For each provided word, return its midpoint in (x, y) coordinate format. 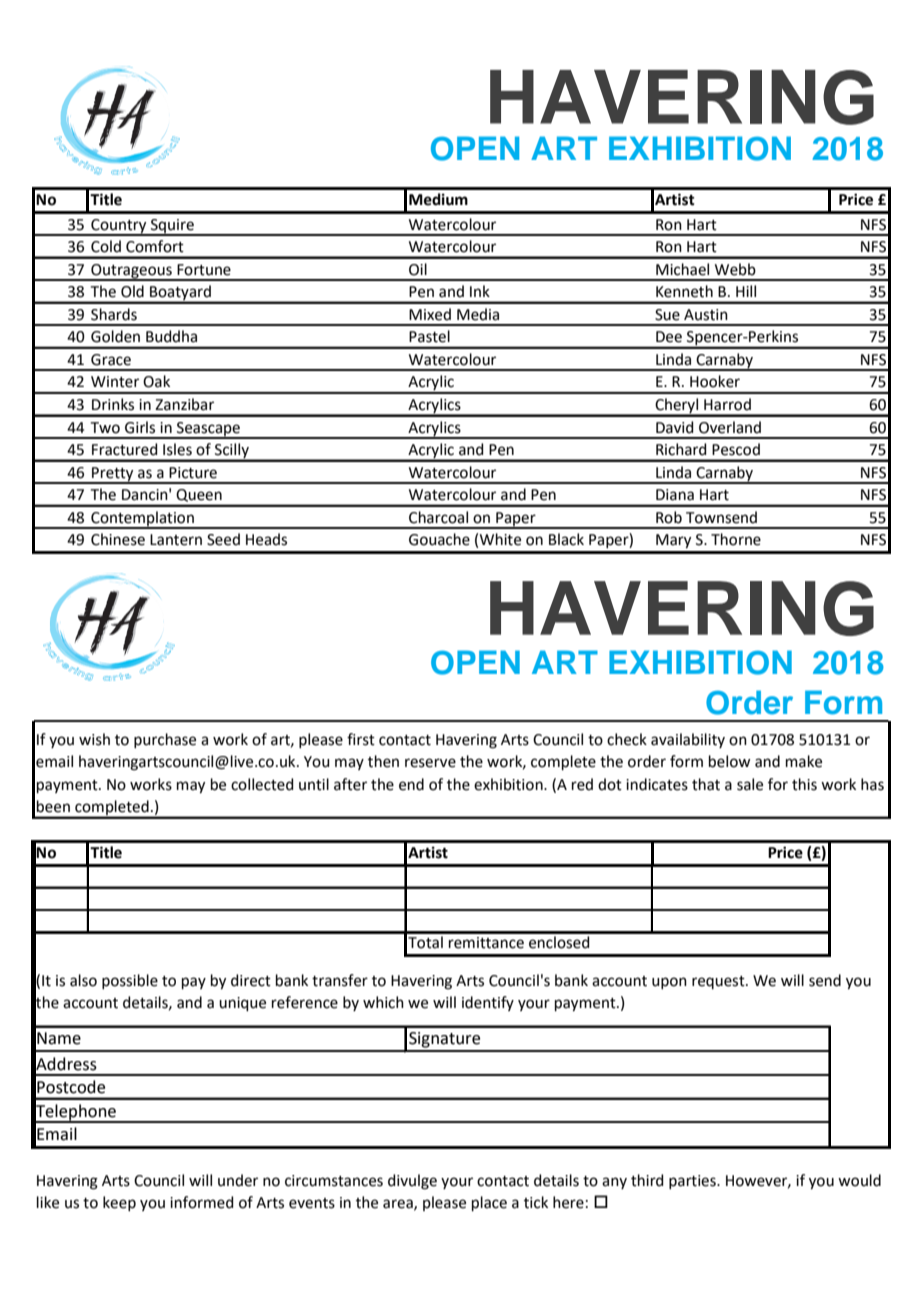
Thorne (736, 539)
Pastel (429, 336)
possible (130, 981)
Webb (735, 269)
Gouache (439, 539)
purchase (165, 740)
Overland (730, 427)
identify (488, 1003)
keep (119, 1203)
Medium (438, 199)
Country (119, 227)
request (719, 982)
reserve (430, 763)
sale (750, 784)
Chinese (118, 539)
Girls (140, 427)
